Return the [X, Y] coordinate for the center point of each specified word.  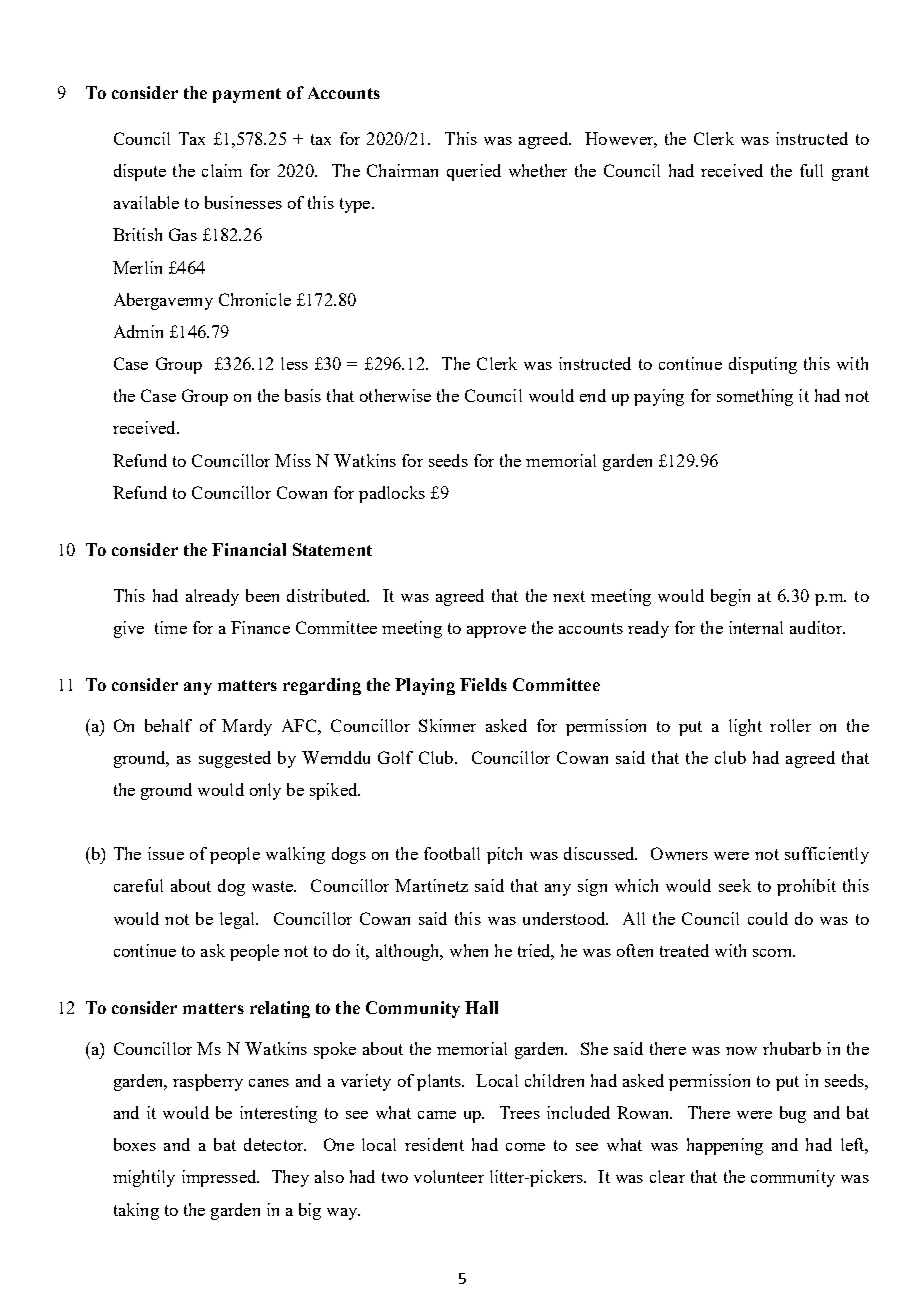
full [811, 170]
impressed [220, 1178]
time [171, 627]
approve [496, 632]
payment [247, 95]
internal [756, 627]
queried [474, 172]
